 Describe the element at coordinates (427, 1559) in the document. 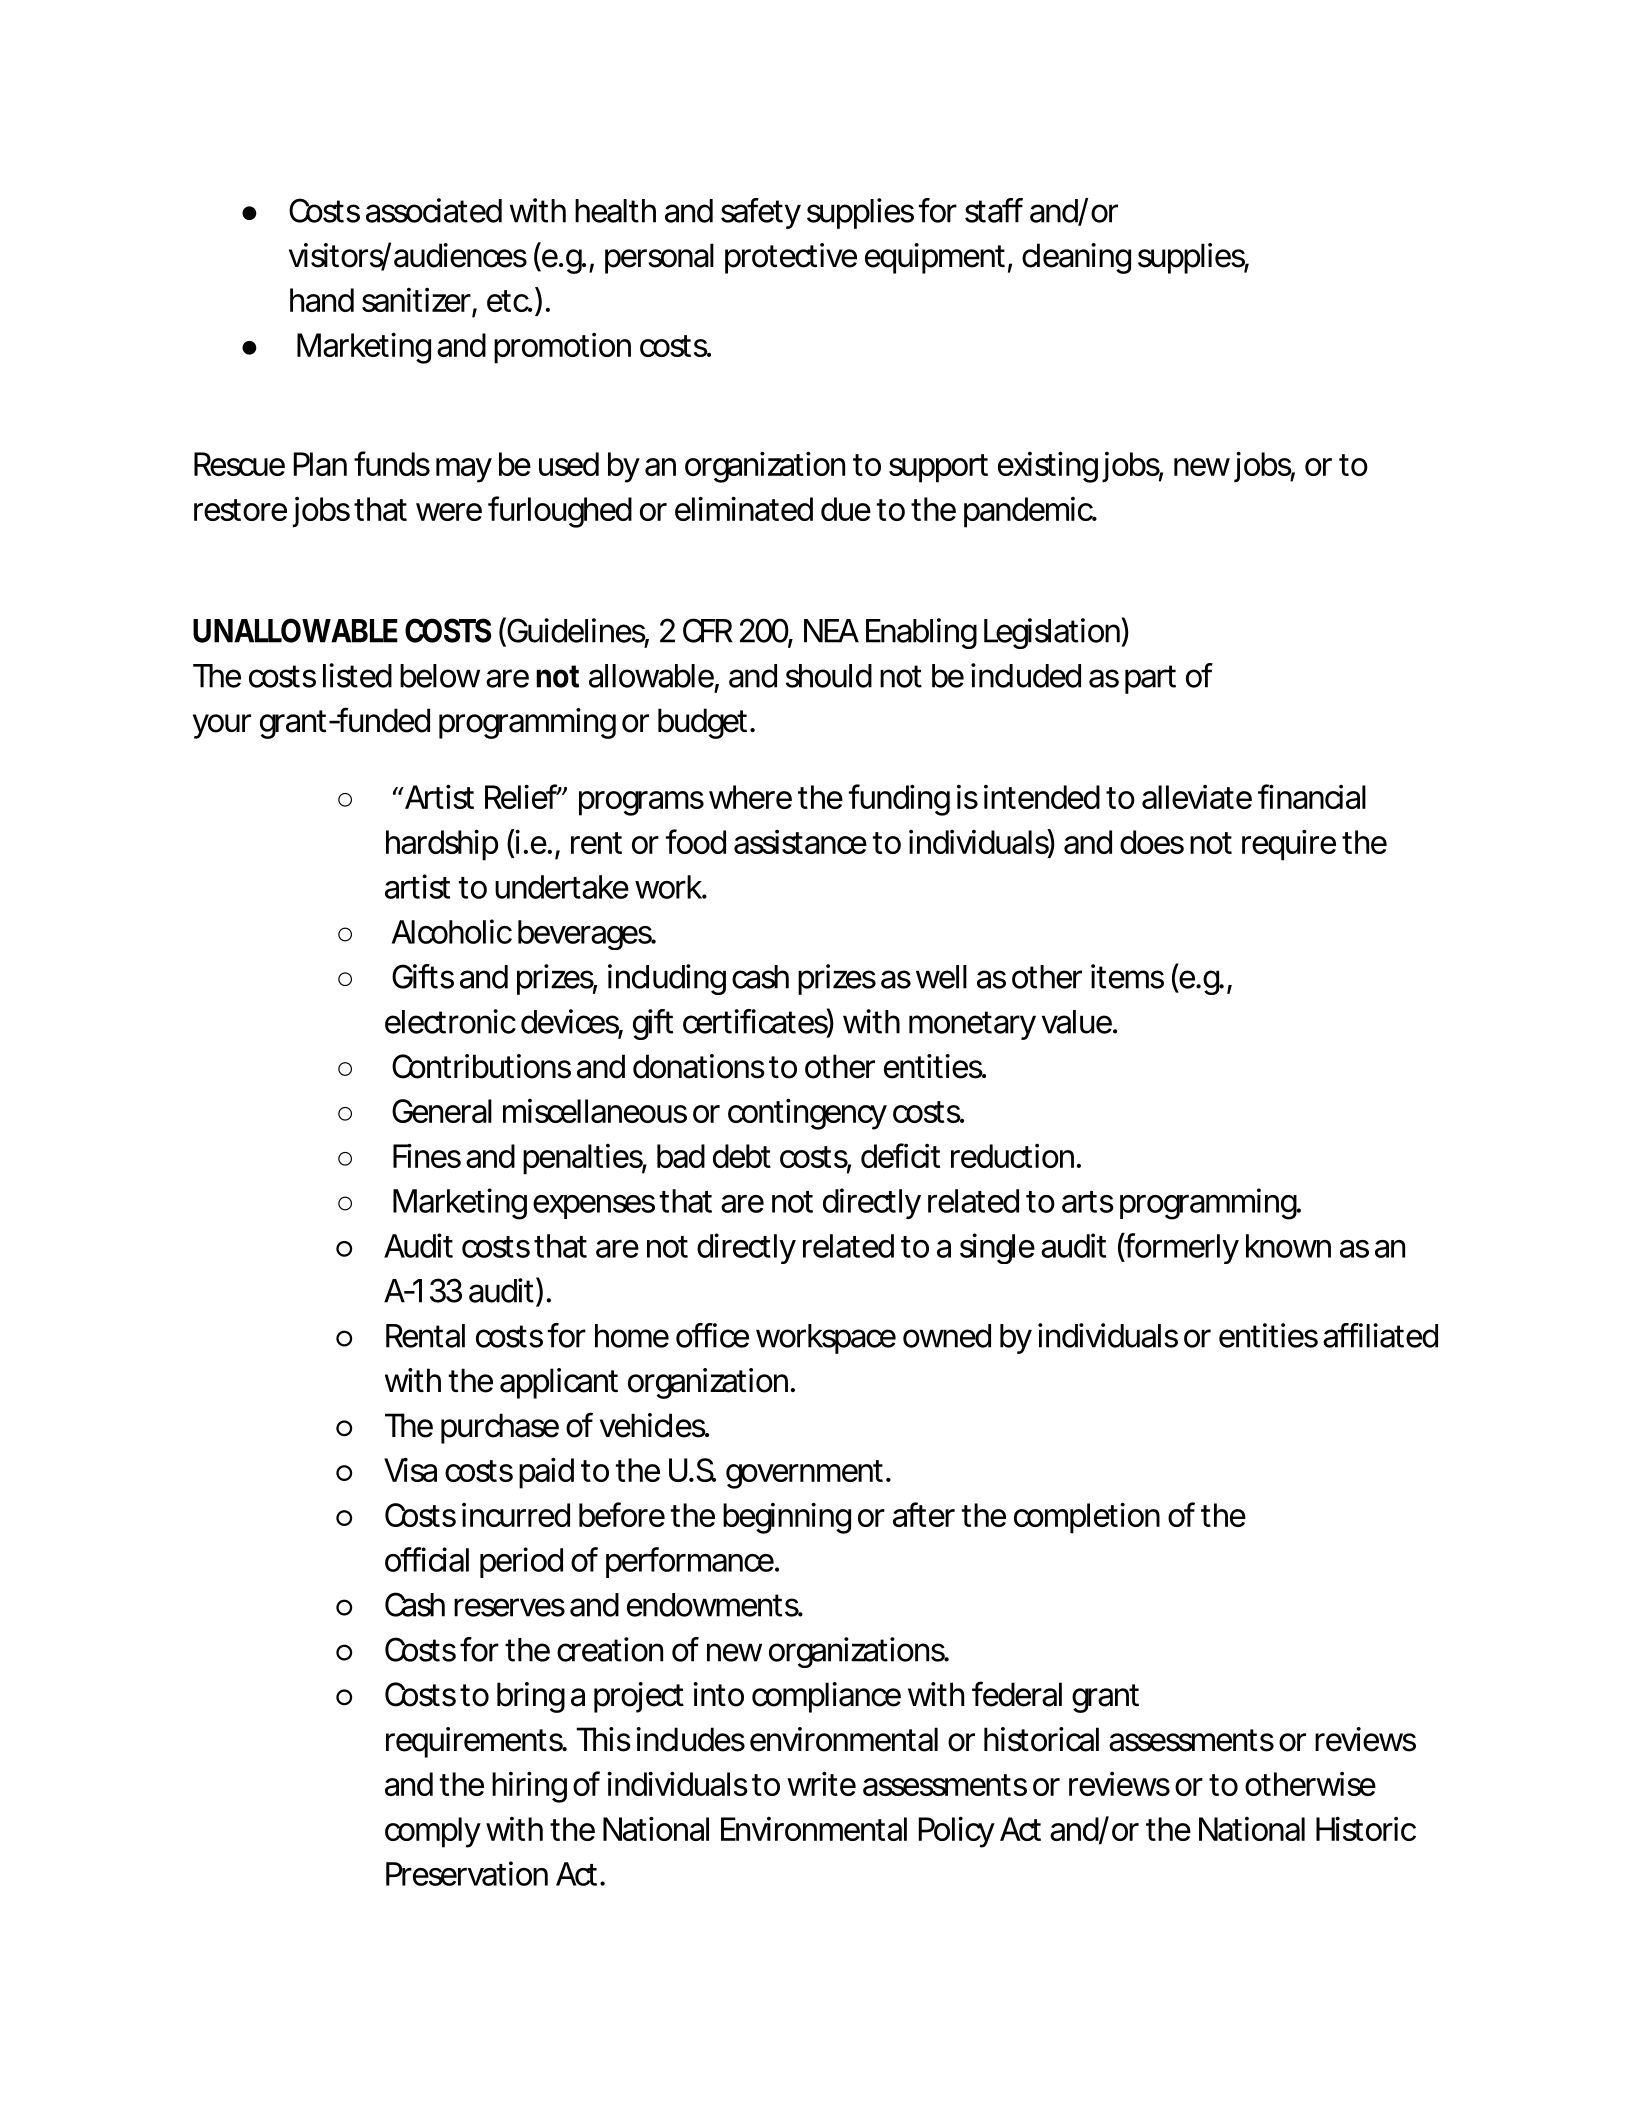

I see `official` at that location.
